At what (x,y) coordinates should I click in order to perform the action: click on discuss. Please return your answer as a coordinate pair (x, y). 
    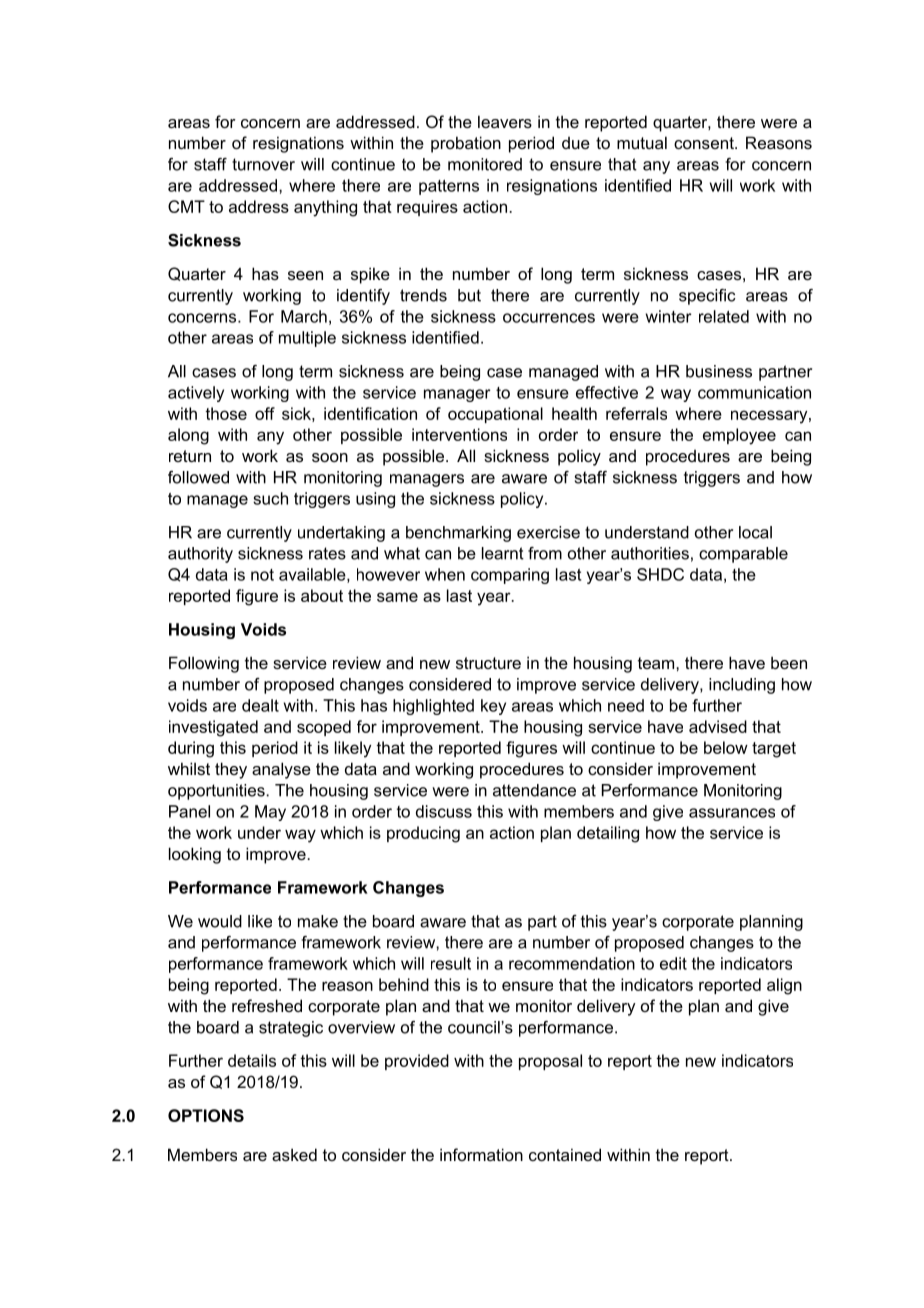
    Looking at the image, I should click on (444, 811).
